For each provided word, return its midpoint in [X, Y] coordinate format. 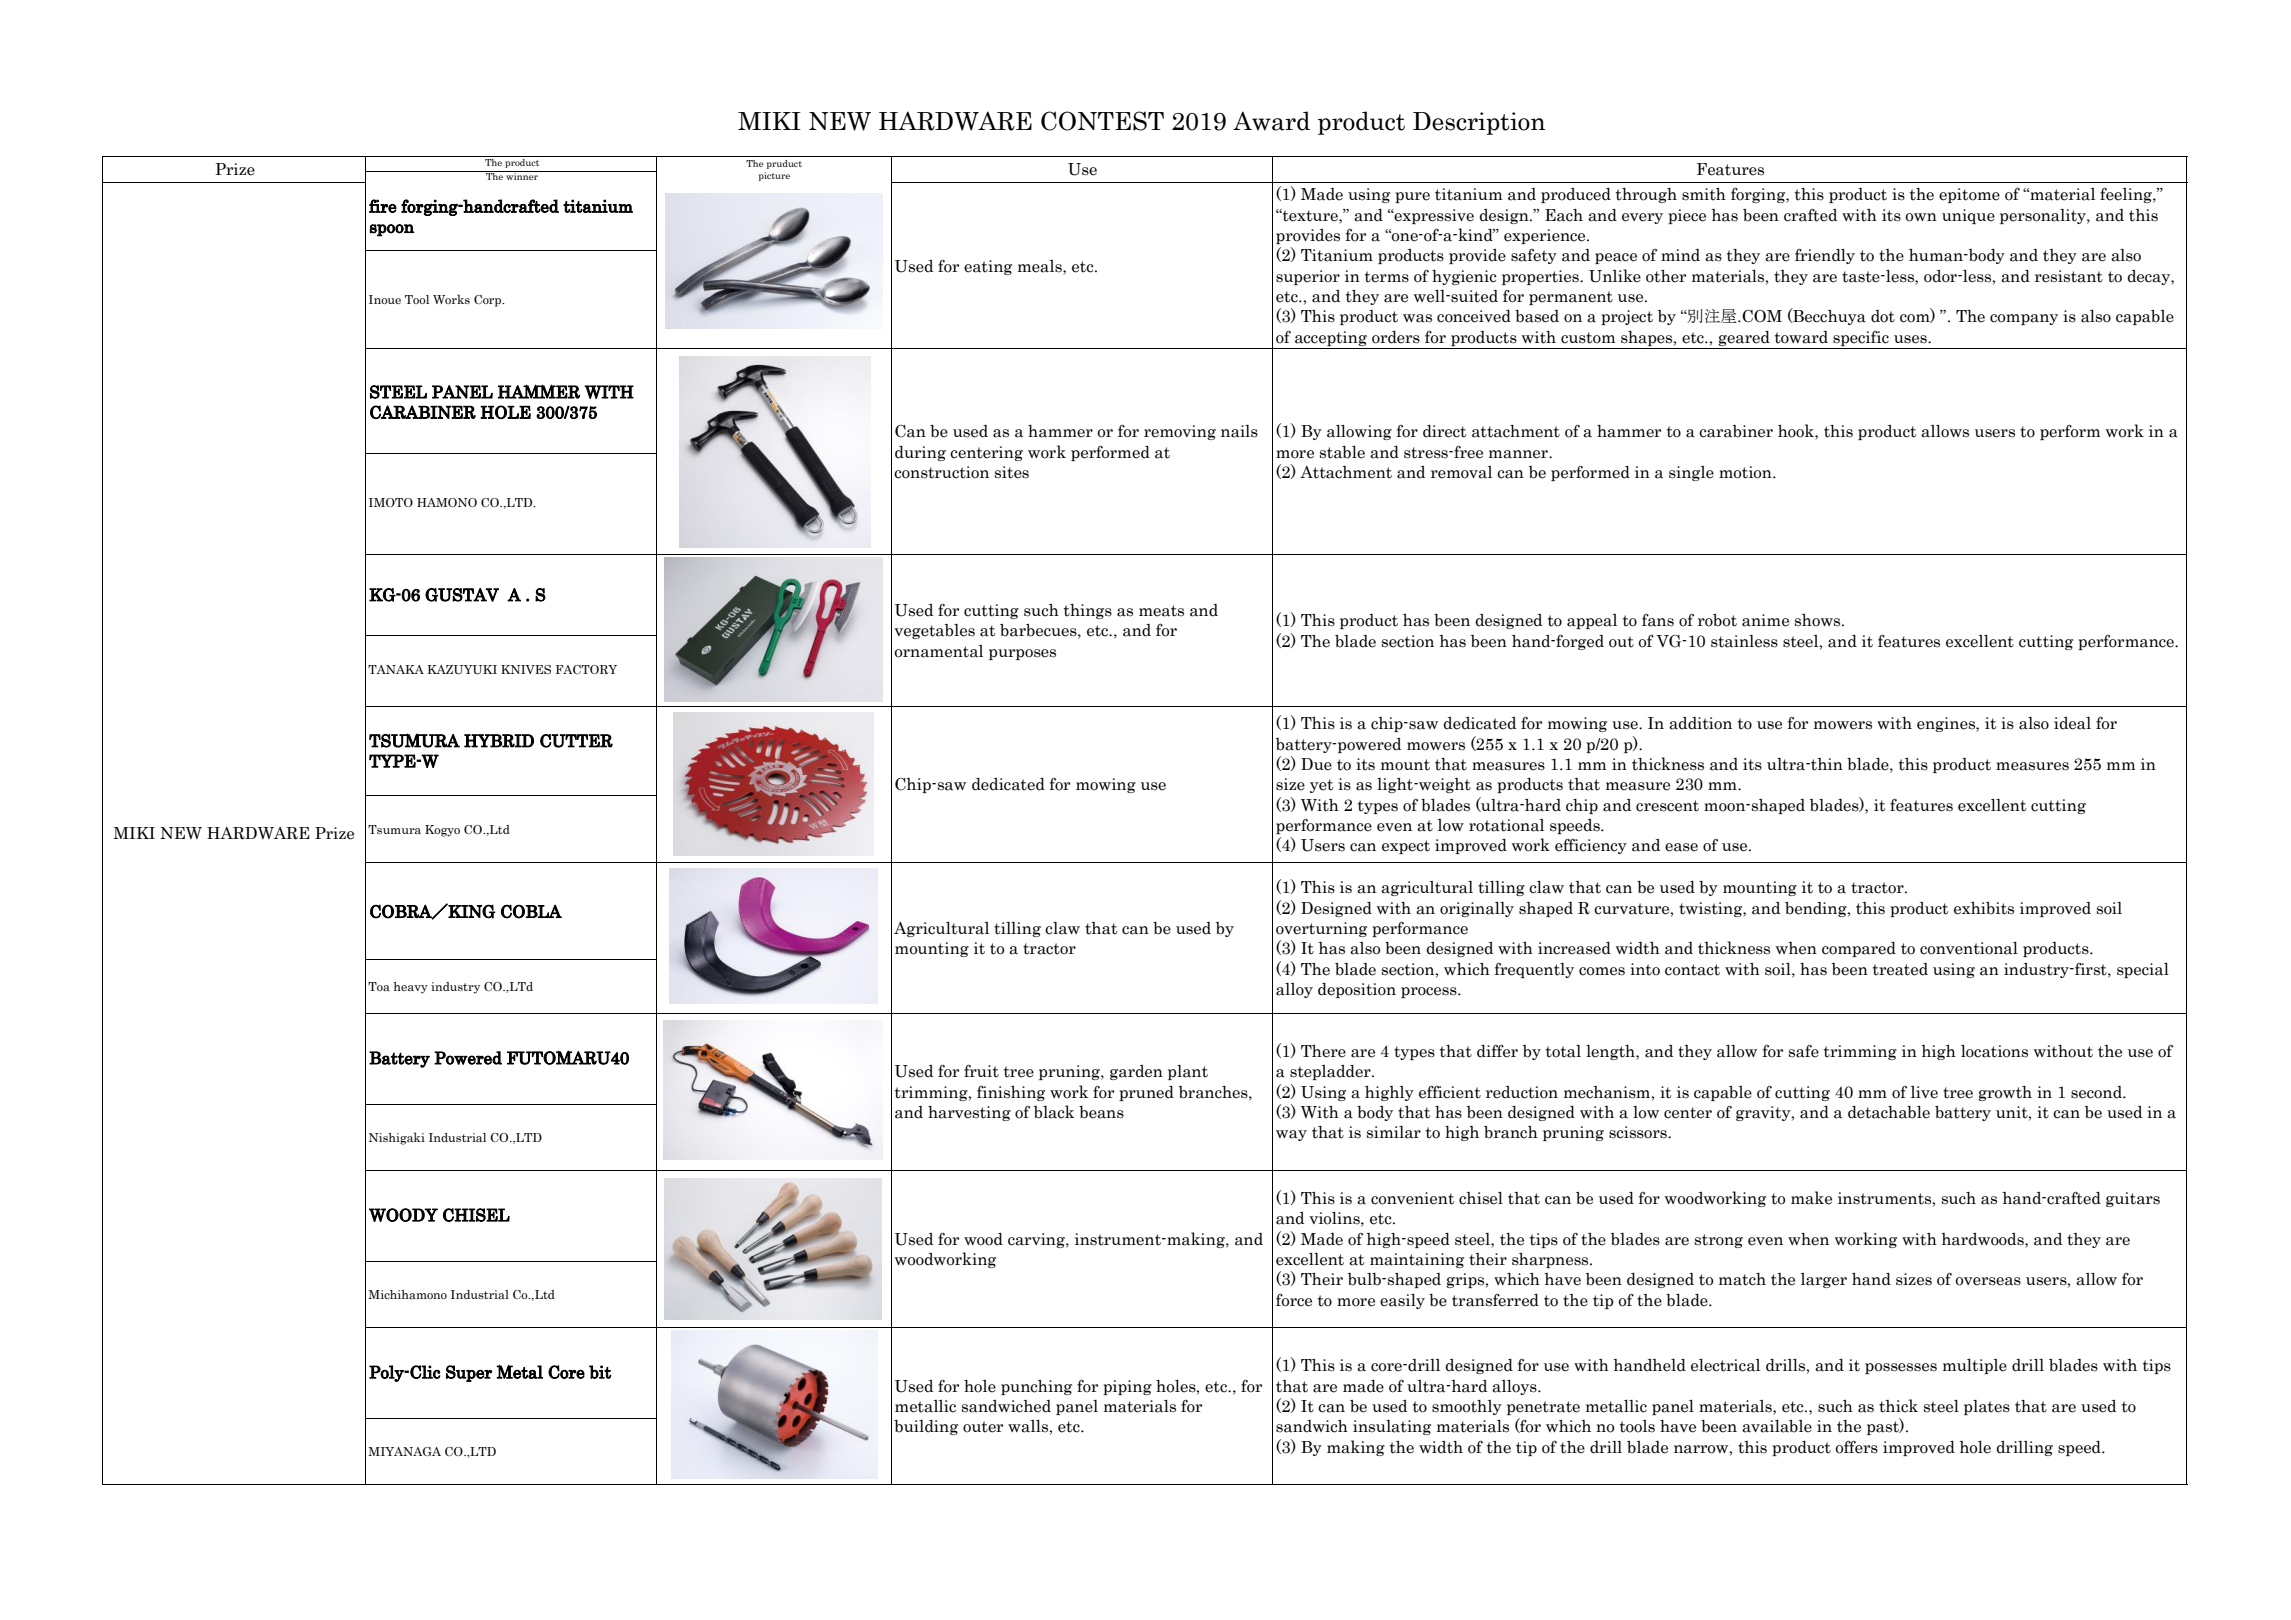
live [1924, 1092]
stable [1342, 452]
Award [1271, 121]
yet [1321, 786]
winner [522, 175]
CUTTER [576, 741]
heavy [410, 988]
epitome [1969, 195]
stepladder [1331, 1072]
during [920, 453]
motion [1746, 472]
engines [1947, 724]
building [926, 1427]
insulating [1392, 1427]
